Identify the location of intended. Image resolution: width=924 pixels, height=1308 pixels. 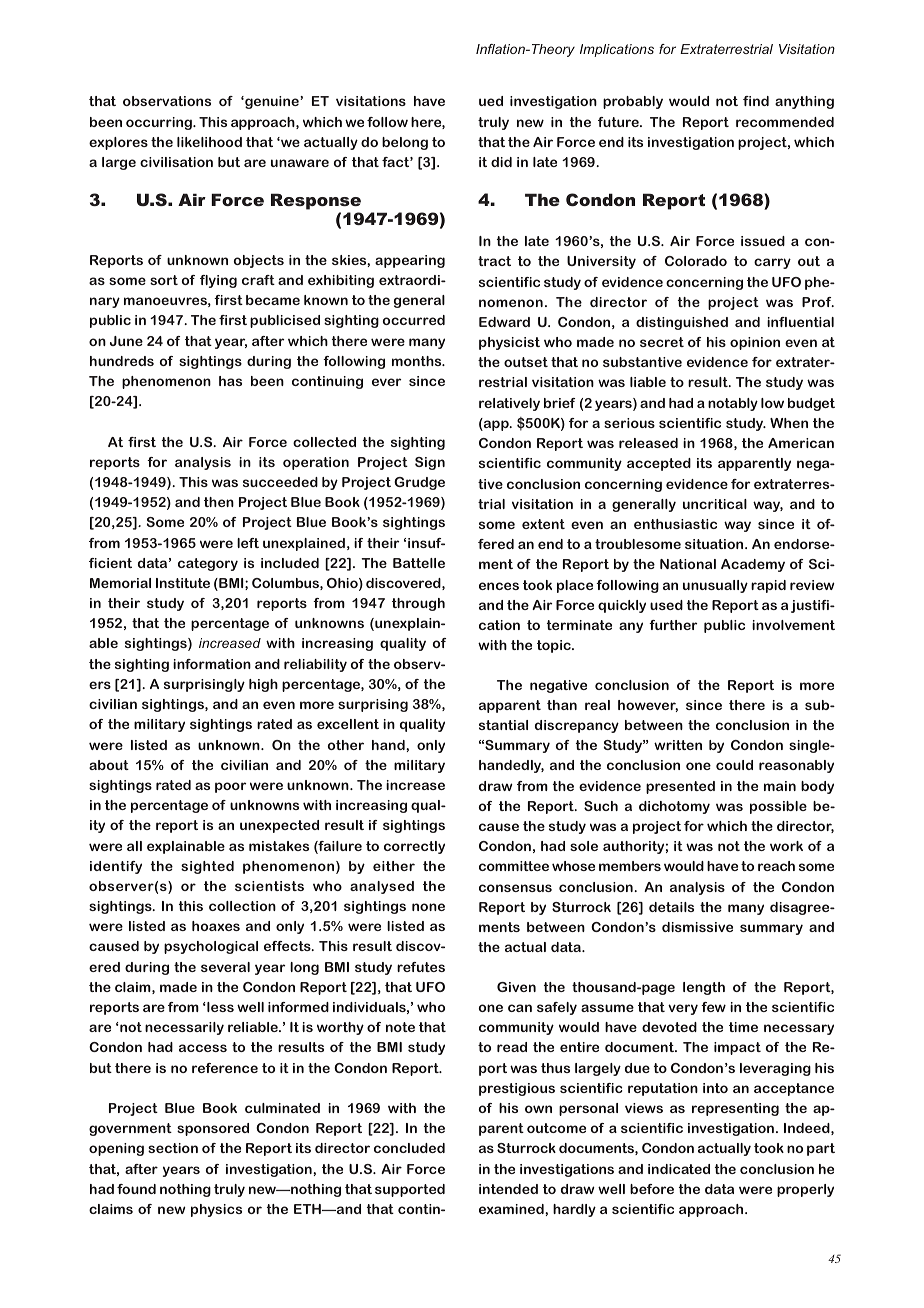
(508, 1189).
